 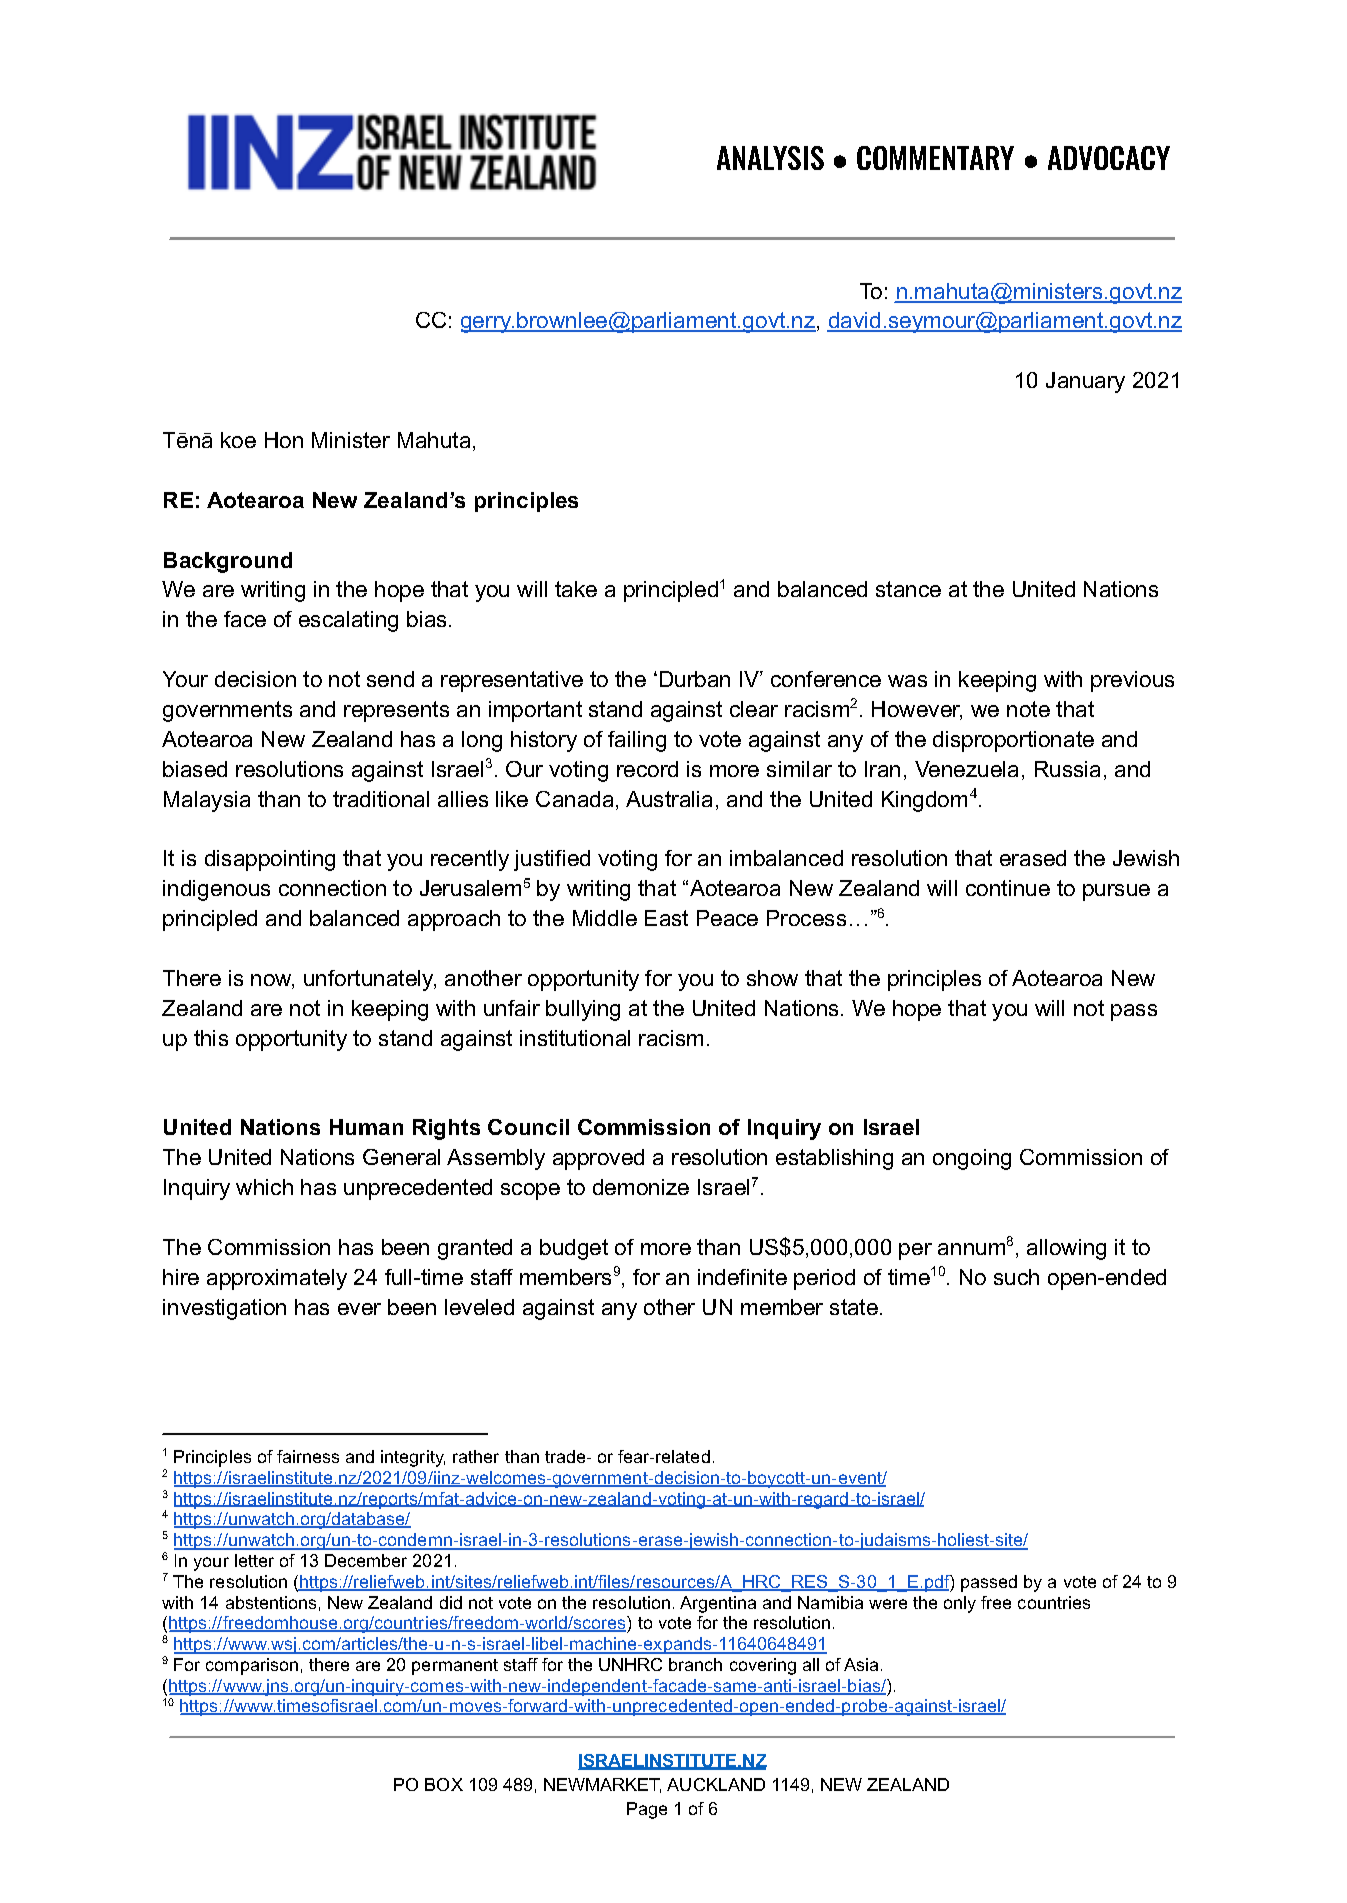 I want to click on continue, so click(x=1008, y=888).
